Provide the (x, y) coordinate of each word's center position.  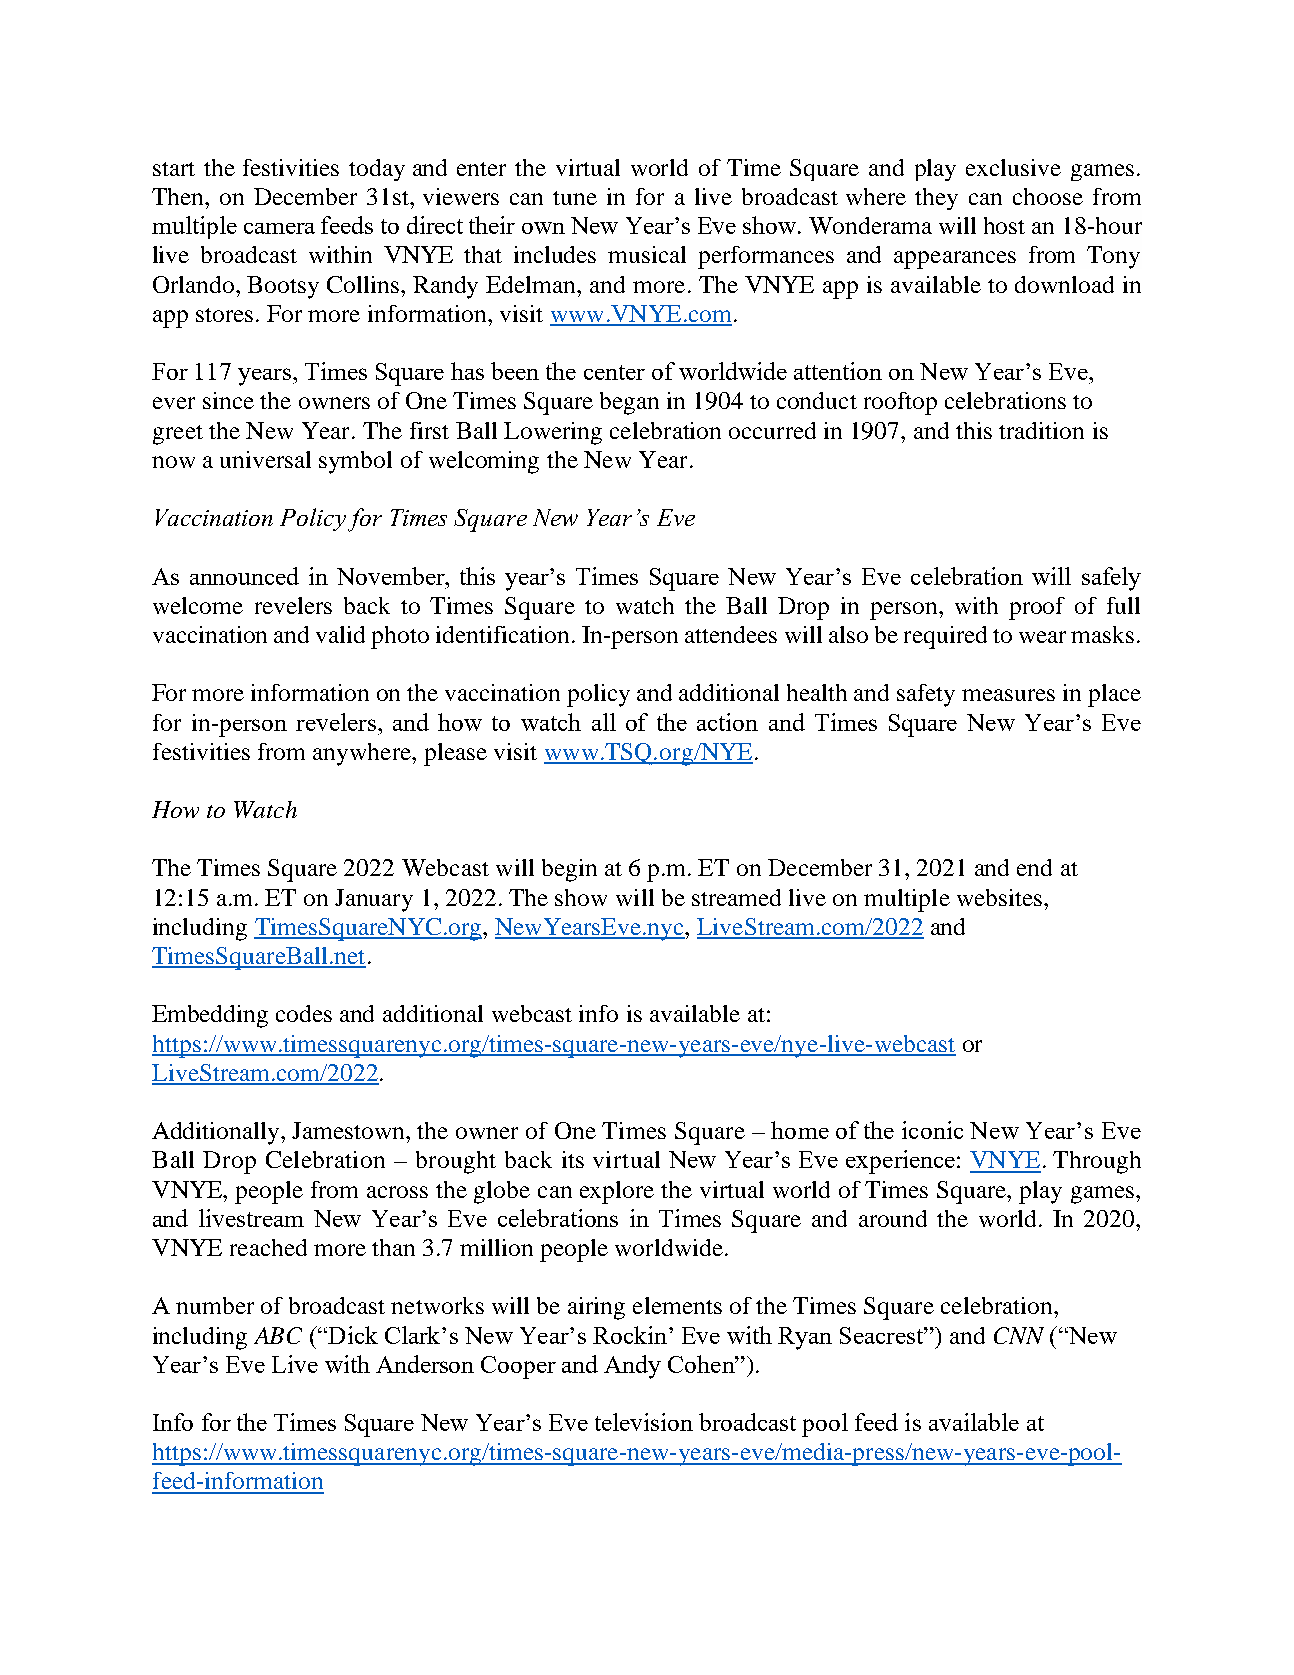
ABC (278, 1335)
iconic (932, 1130)
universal (265, 459)
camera (279, 228)
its (573, 1159)
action (727, 722)
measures (1008, 695)
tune (575, 198)
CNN (1019, 1335)
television (644, 1422)
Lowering (553, 433)
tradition (1041, 430)
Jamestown (350, 1130)
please (455, 754)
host (1004, 225)
